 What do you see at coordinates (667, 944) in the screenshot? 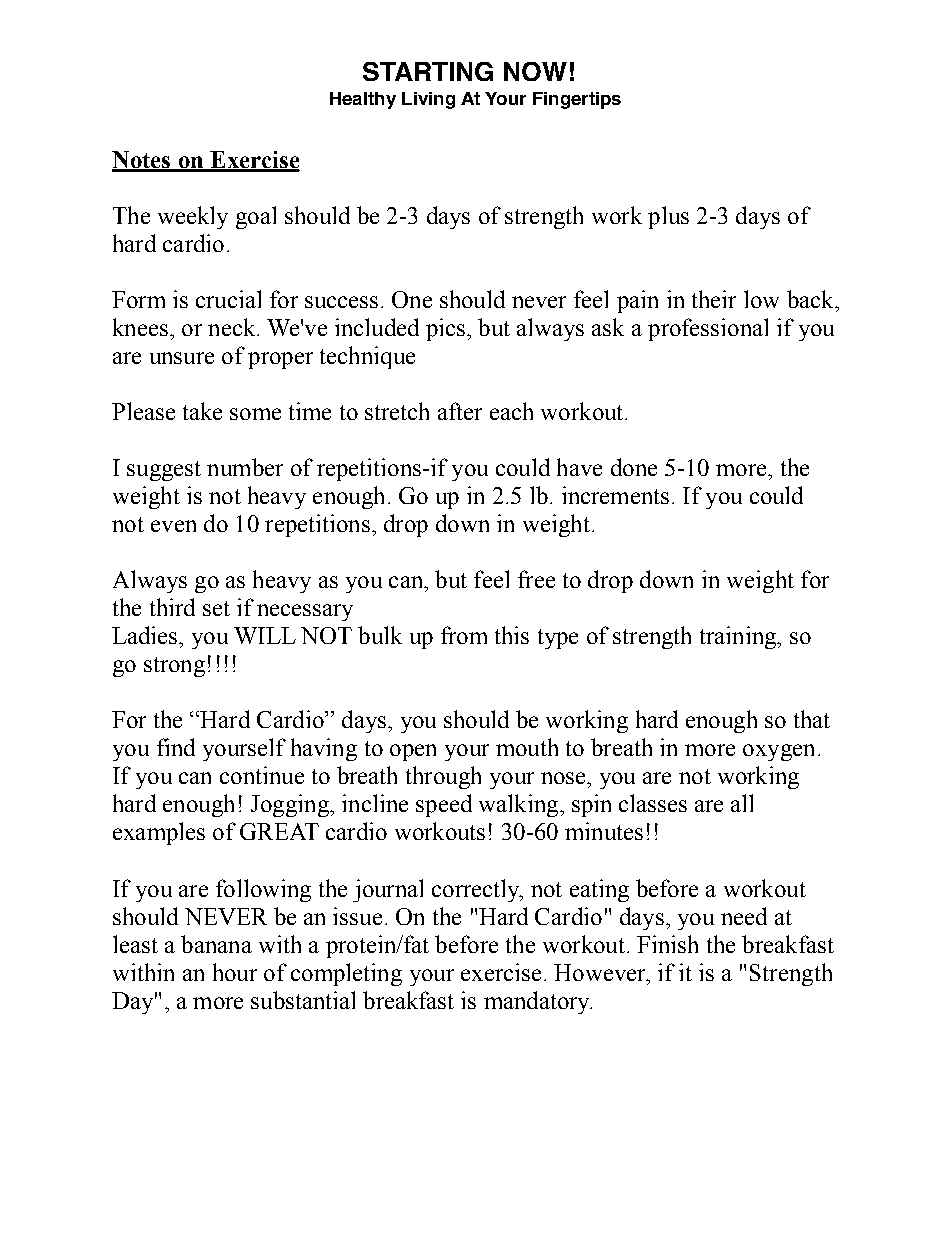
I see `Finish` at bounding box center [667, 944].
